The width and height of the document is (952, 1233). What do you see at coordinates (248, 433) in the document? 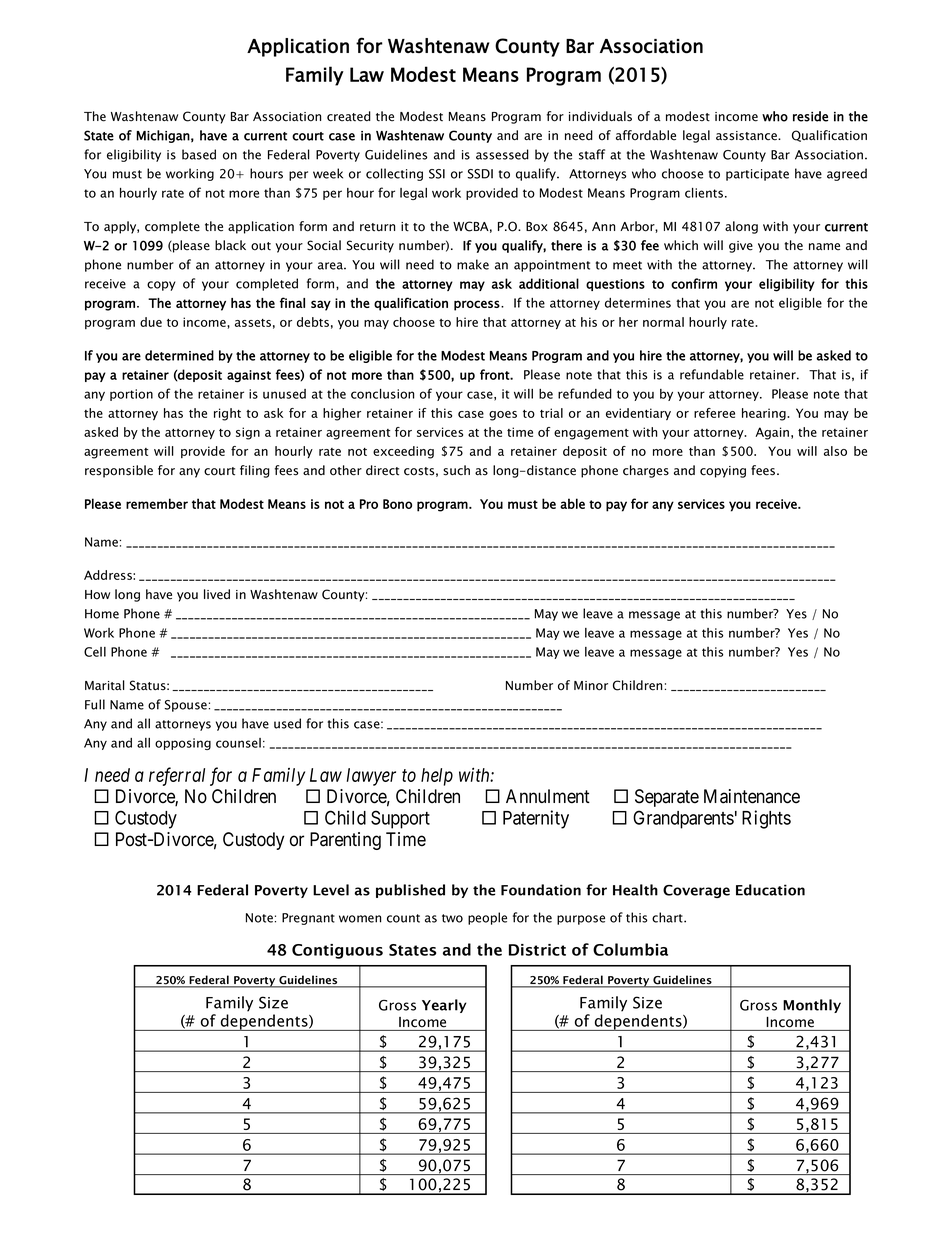
I see `sign` at bounding box center [248, 433].
